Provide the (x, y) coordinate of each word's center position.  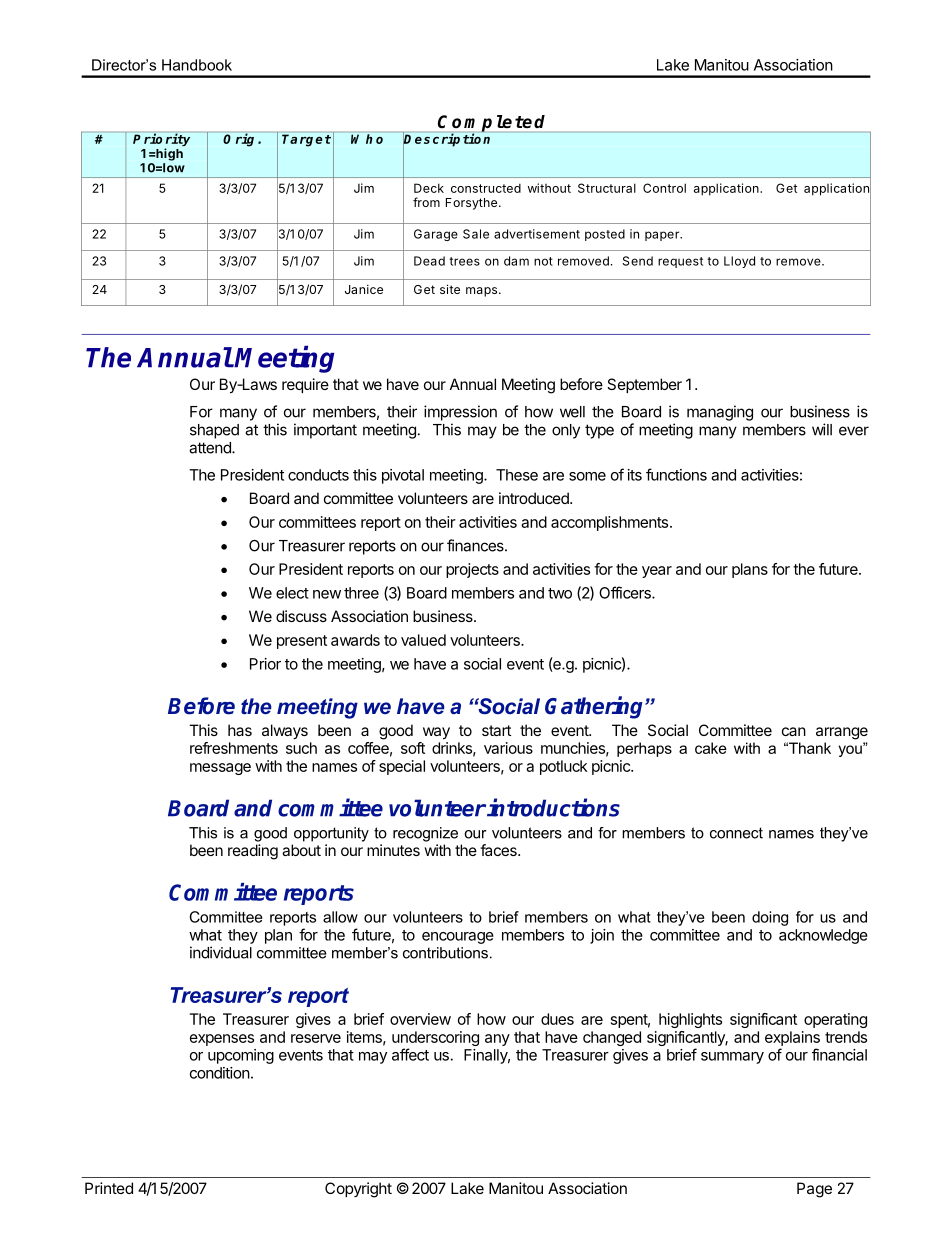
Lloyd (739, 262)
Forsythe (471, 204)
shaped (214, 431)
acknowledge (823, 936)
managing (720, 413)
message (220, 769)
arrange (842, 733)
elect (292, 593)
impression (460, 413)
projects (472, 570)
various (508, 748)
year (657, 572)
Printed (109, 1188)
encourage (458, 938)
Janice (364, 289)
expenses (222, 1040)
